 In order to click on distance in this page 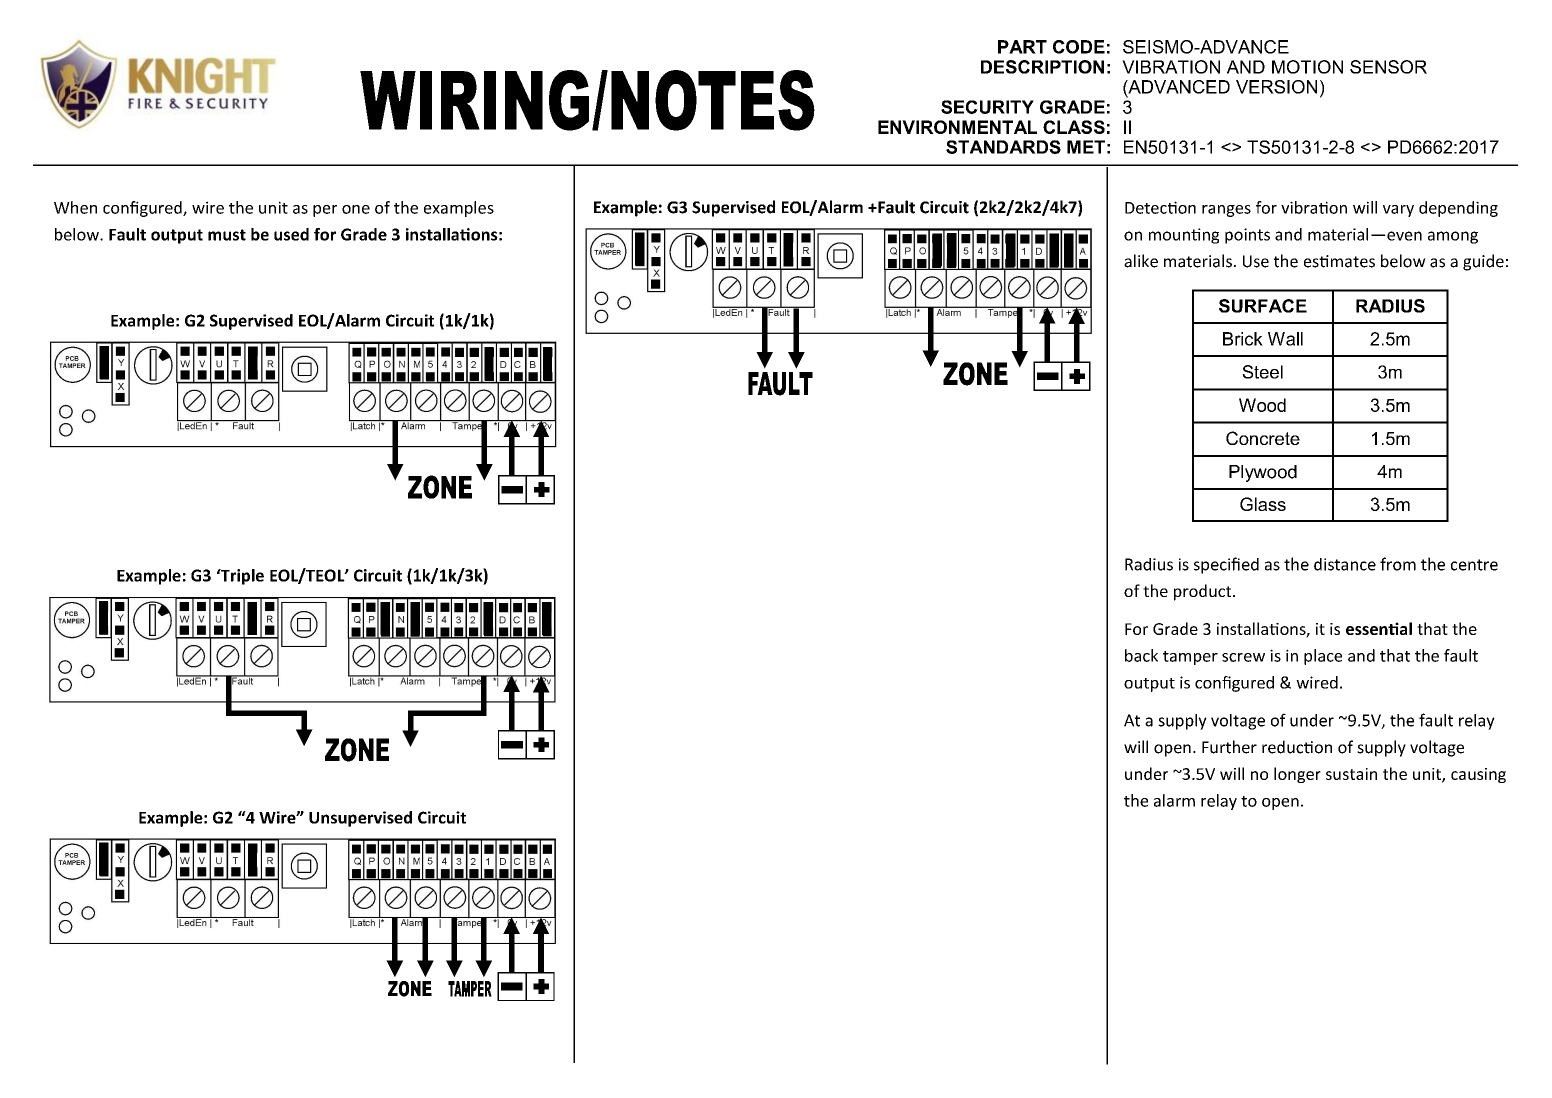, I will do `click(1345, 564)`.
